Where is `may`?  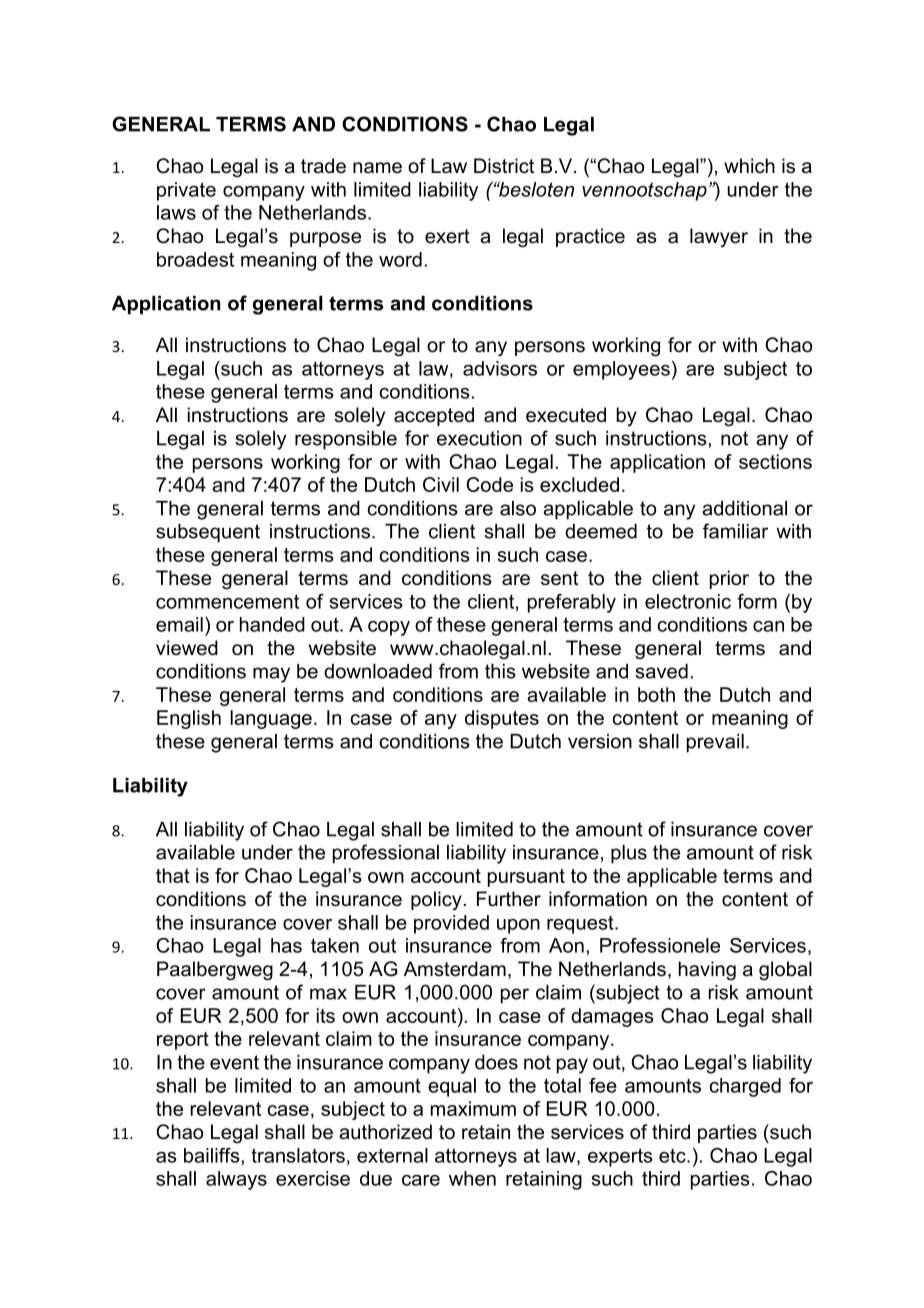
may is located at coordinates (271, 675).
